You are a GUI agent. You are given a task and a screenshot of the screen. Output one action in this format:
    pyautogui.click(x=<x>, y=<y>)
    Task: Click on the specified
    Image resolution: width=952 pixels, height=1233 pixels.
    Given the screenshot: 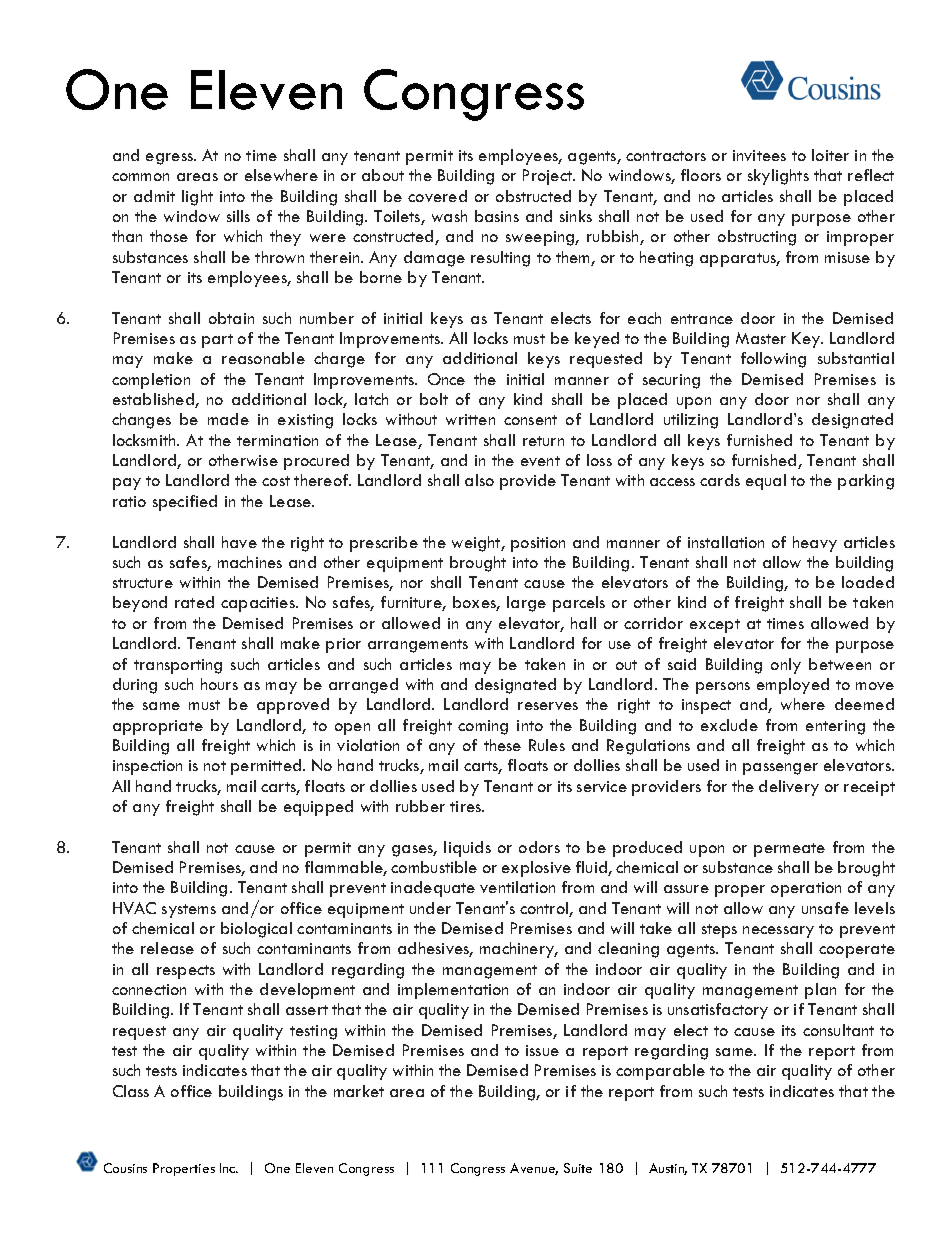 What is the action you would take?
    pyautogui.click(x=185, y=503)
